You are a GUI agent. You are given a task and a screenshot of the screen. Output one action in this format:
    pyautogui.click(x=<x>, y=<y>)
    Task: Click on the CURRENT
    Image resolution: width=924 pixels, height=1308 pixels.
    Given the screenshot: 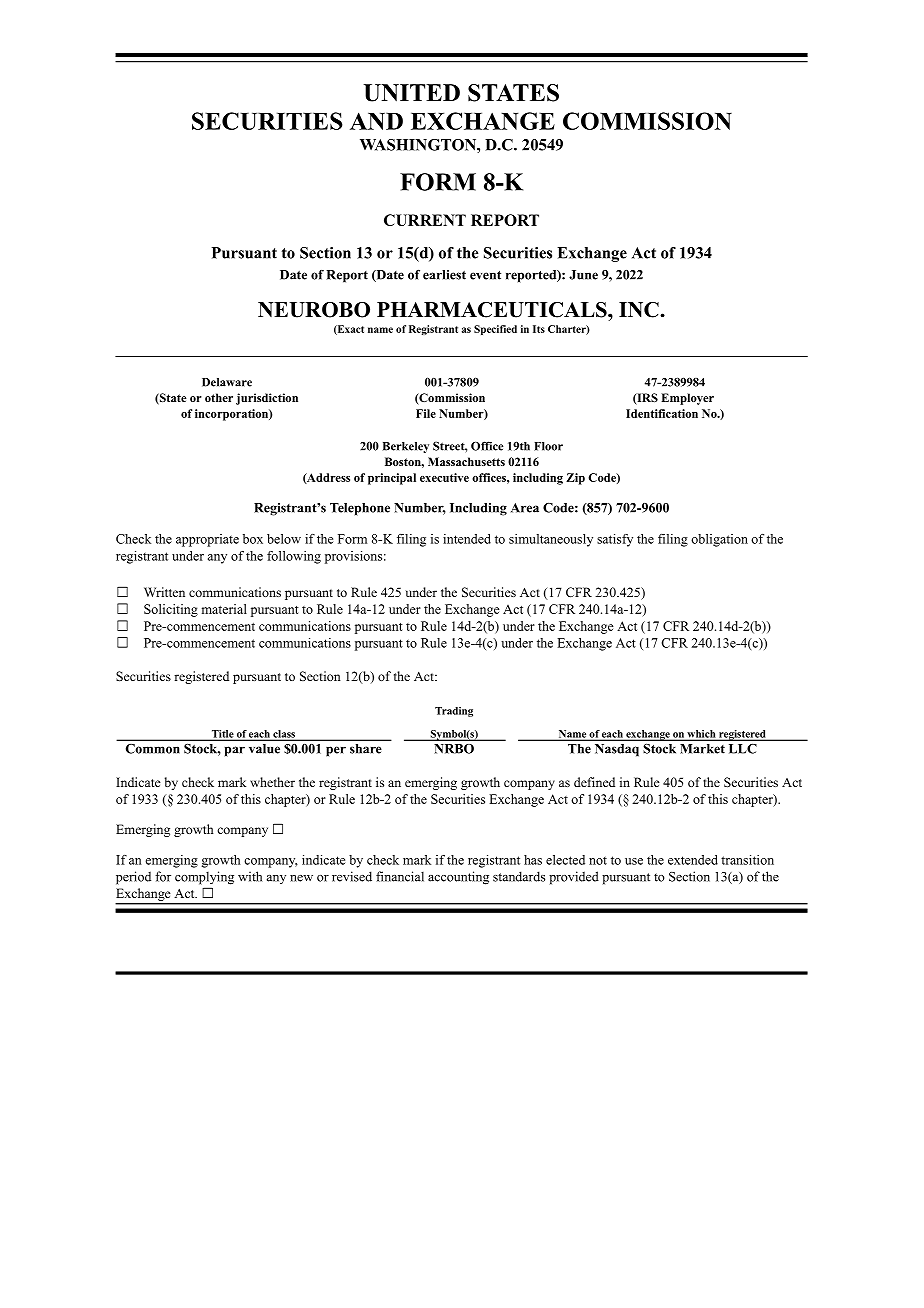 What is the action you would take?
    pyautogui.click(x=425, y=220)
